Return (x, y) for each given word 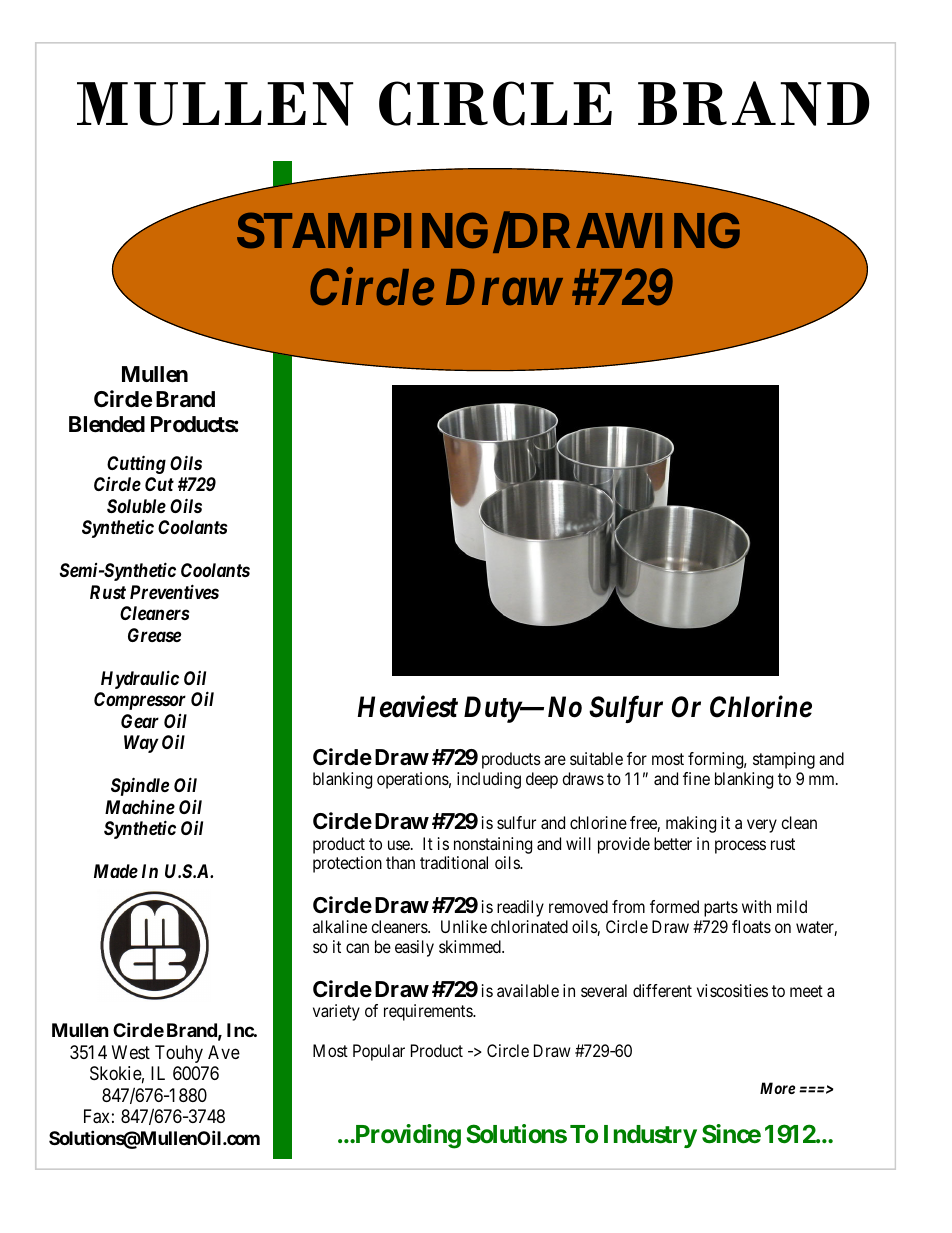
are (555, 760)
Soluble (136, 506)
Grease (154, 635)
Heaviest (407, 707)
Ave (224, 1052)
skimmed (471, 946)
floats (751, 926)
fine (696, 778)
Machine (140, 806)
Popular (379, 1052)
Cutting (136, 464)
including (489, 780)
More (777, 1088)
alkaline (340, 926)
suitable (596, 758)
